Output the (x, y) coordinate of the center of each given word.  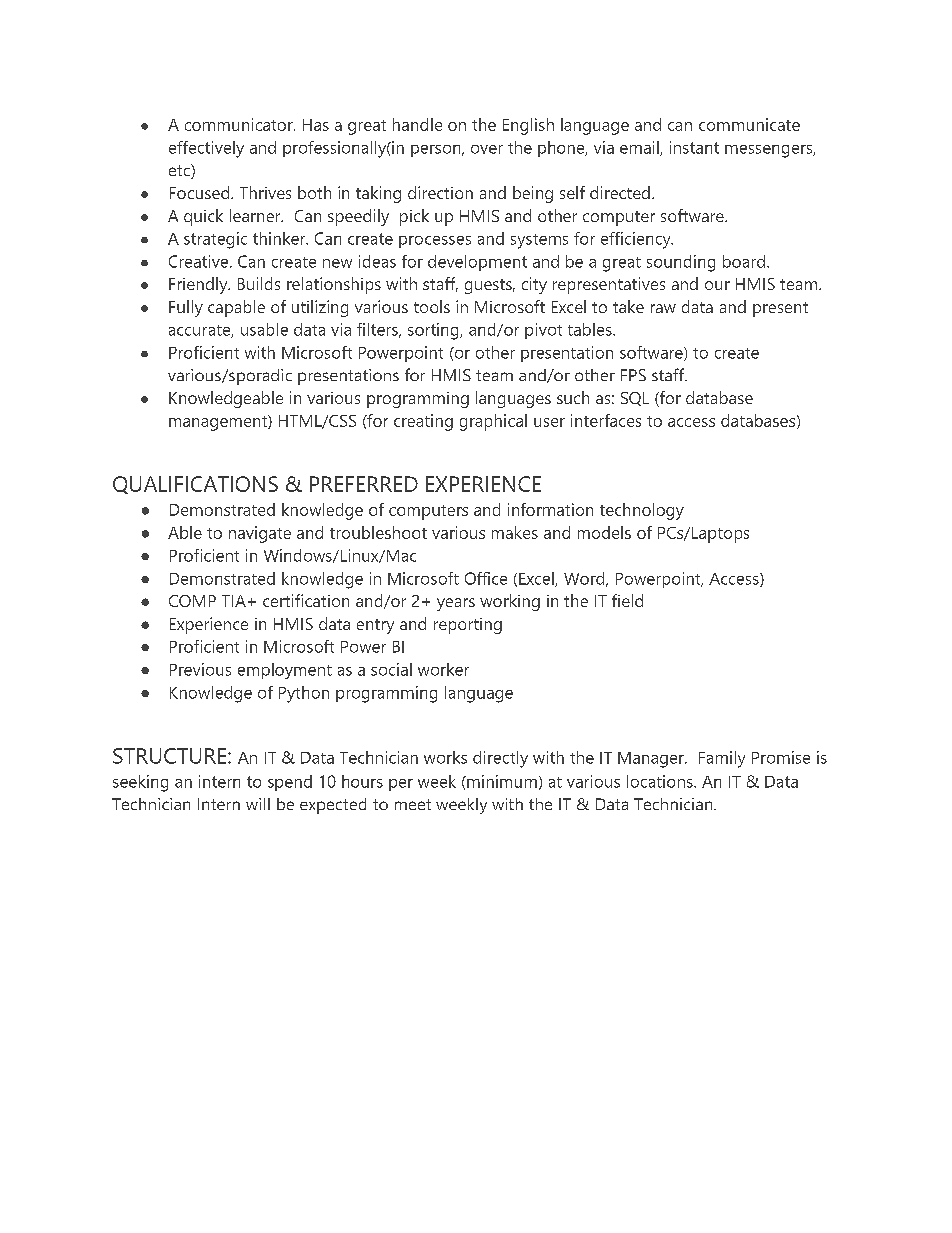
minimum (501, 781)
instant (694, 147)
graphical (493, 422)
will (258, 804)
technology (642, 511)
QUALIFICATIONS (195, 485)
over (487, 149)
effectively (206, 149)
